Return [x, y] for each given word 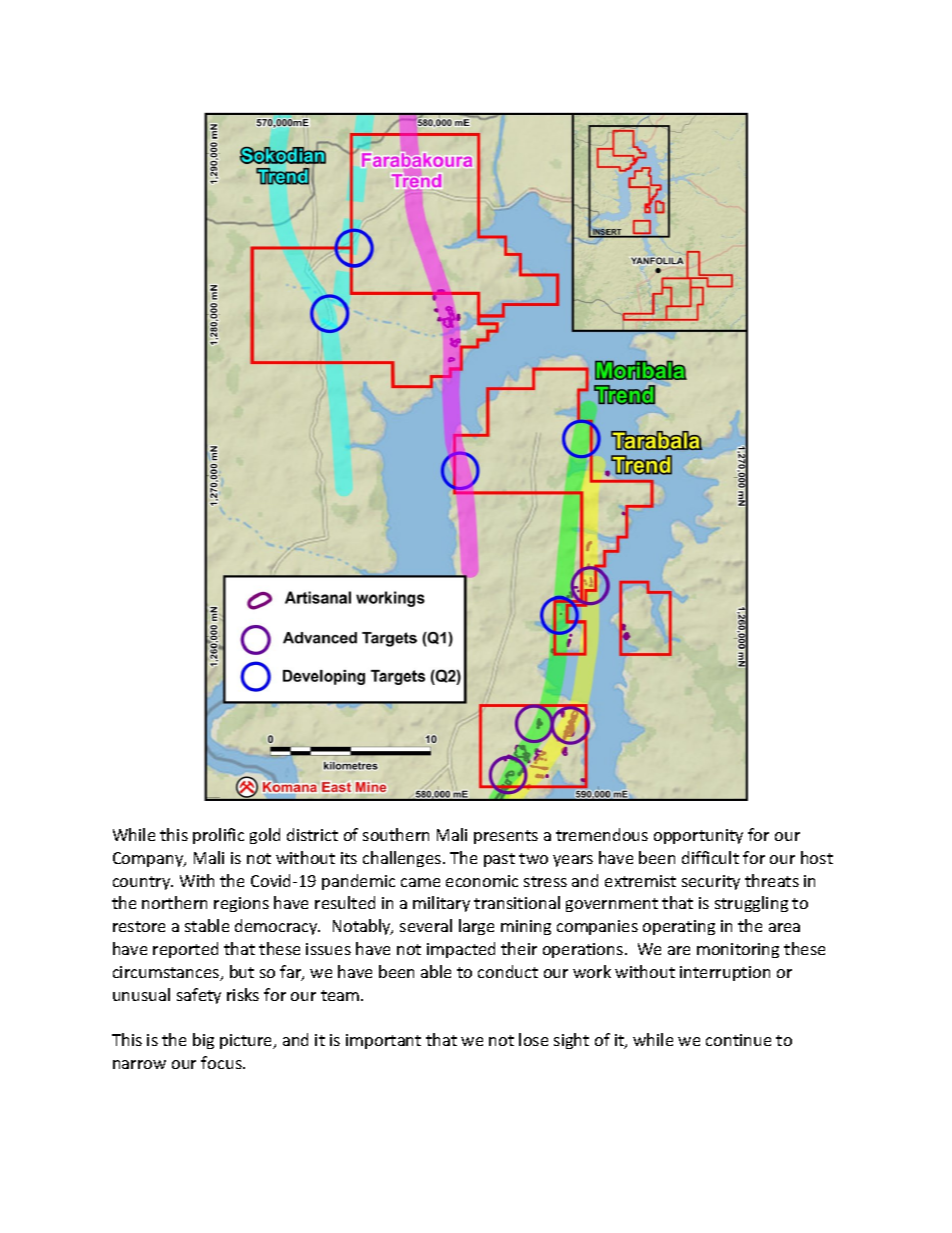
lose [533, 1039]
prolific [218, 836]
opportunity [698, 836]
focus [222, 1062]
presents [506, 837]
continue [738, 1040]
